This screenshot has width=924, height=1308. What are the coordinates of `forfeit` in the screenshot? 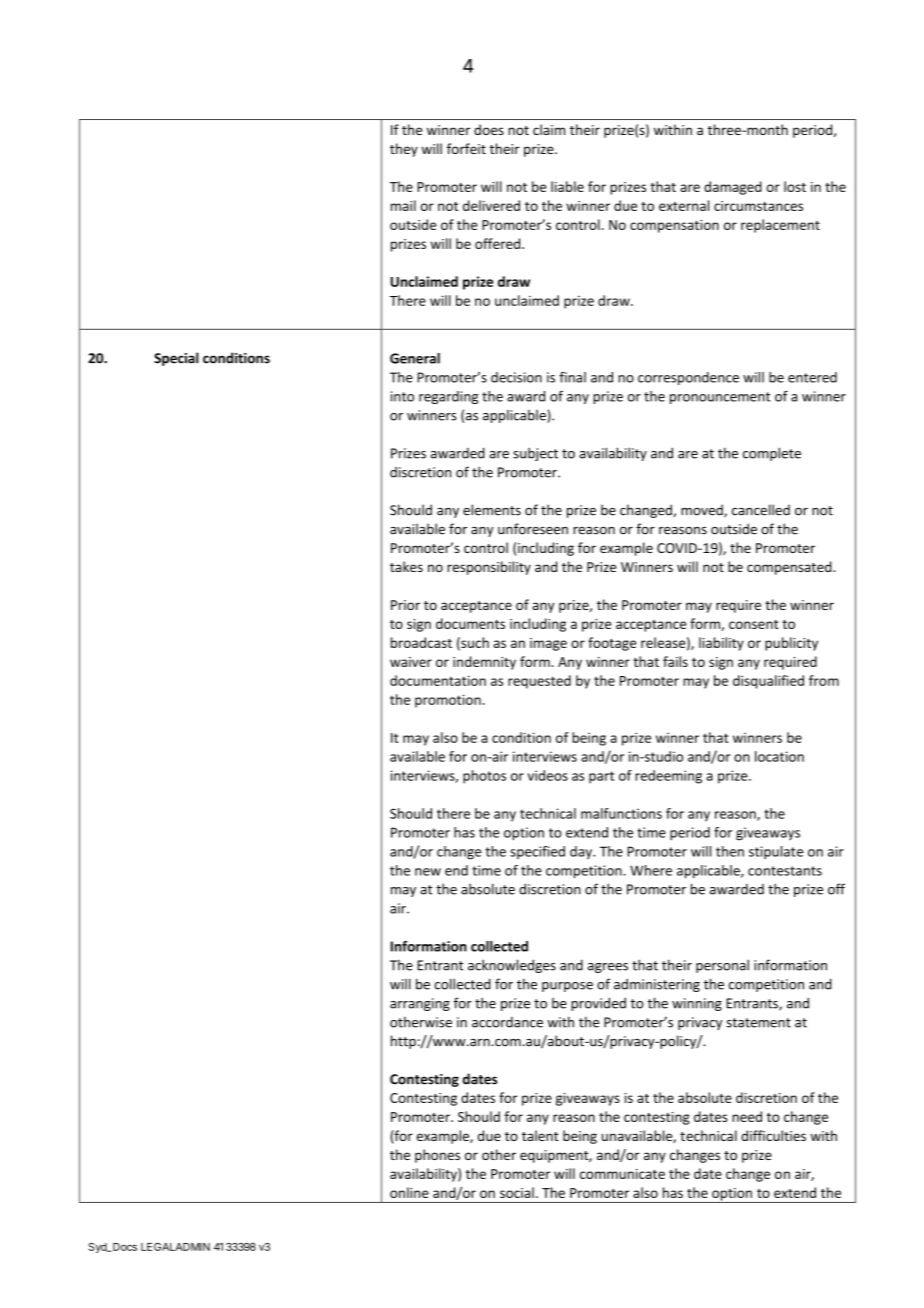 It's located at (466, 148).
